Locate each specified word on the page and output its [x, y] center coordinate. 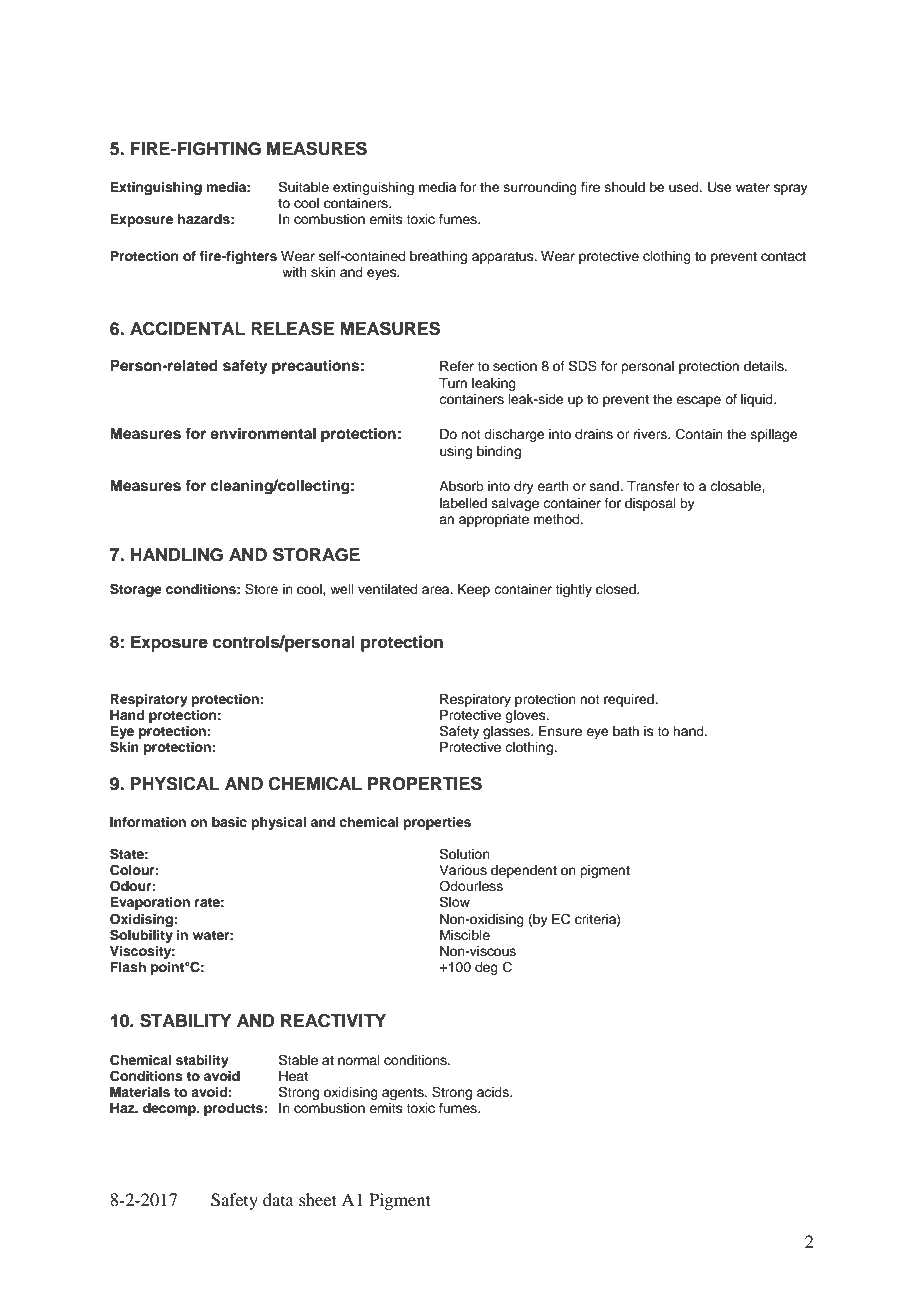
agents [404, 1094]
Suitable [304, 187]
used [685, 187]
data [278, 1199]
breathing [438, 257]
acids [494, 1092]
